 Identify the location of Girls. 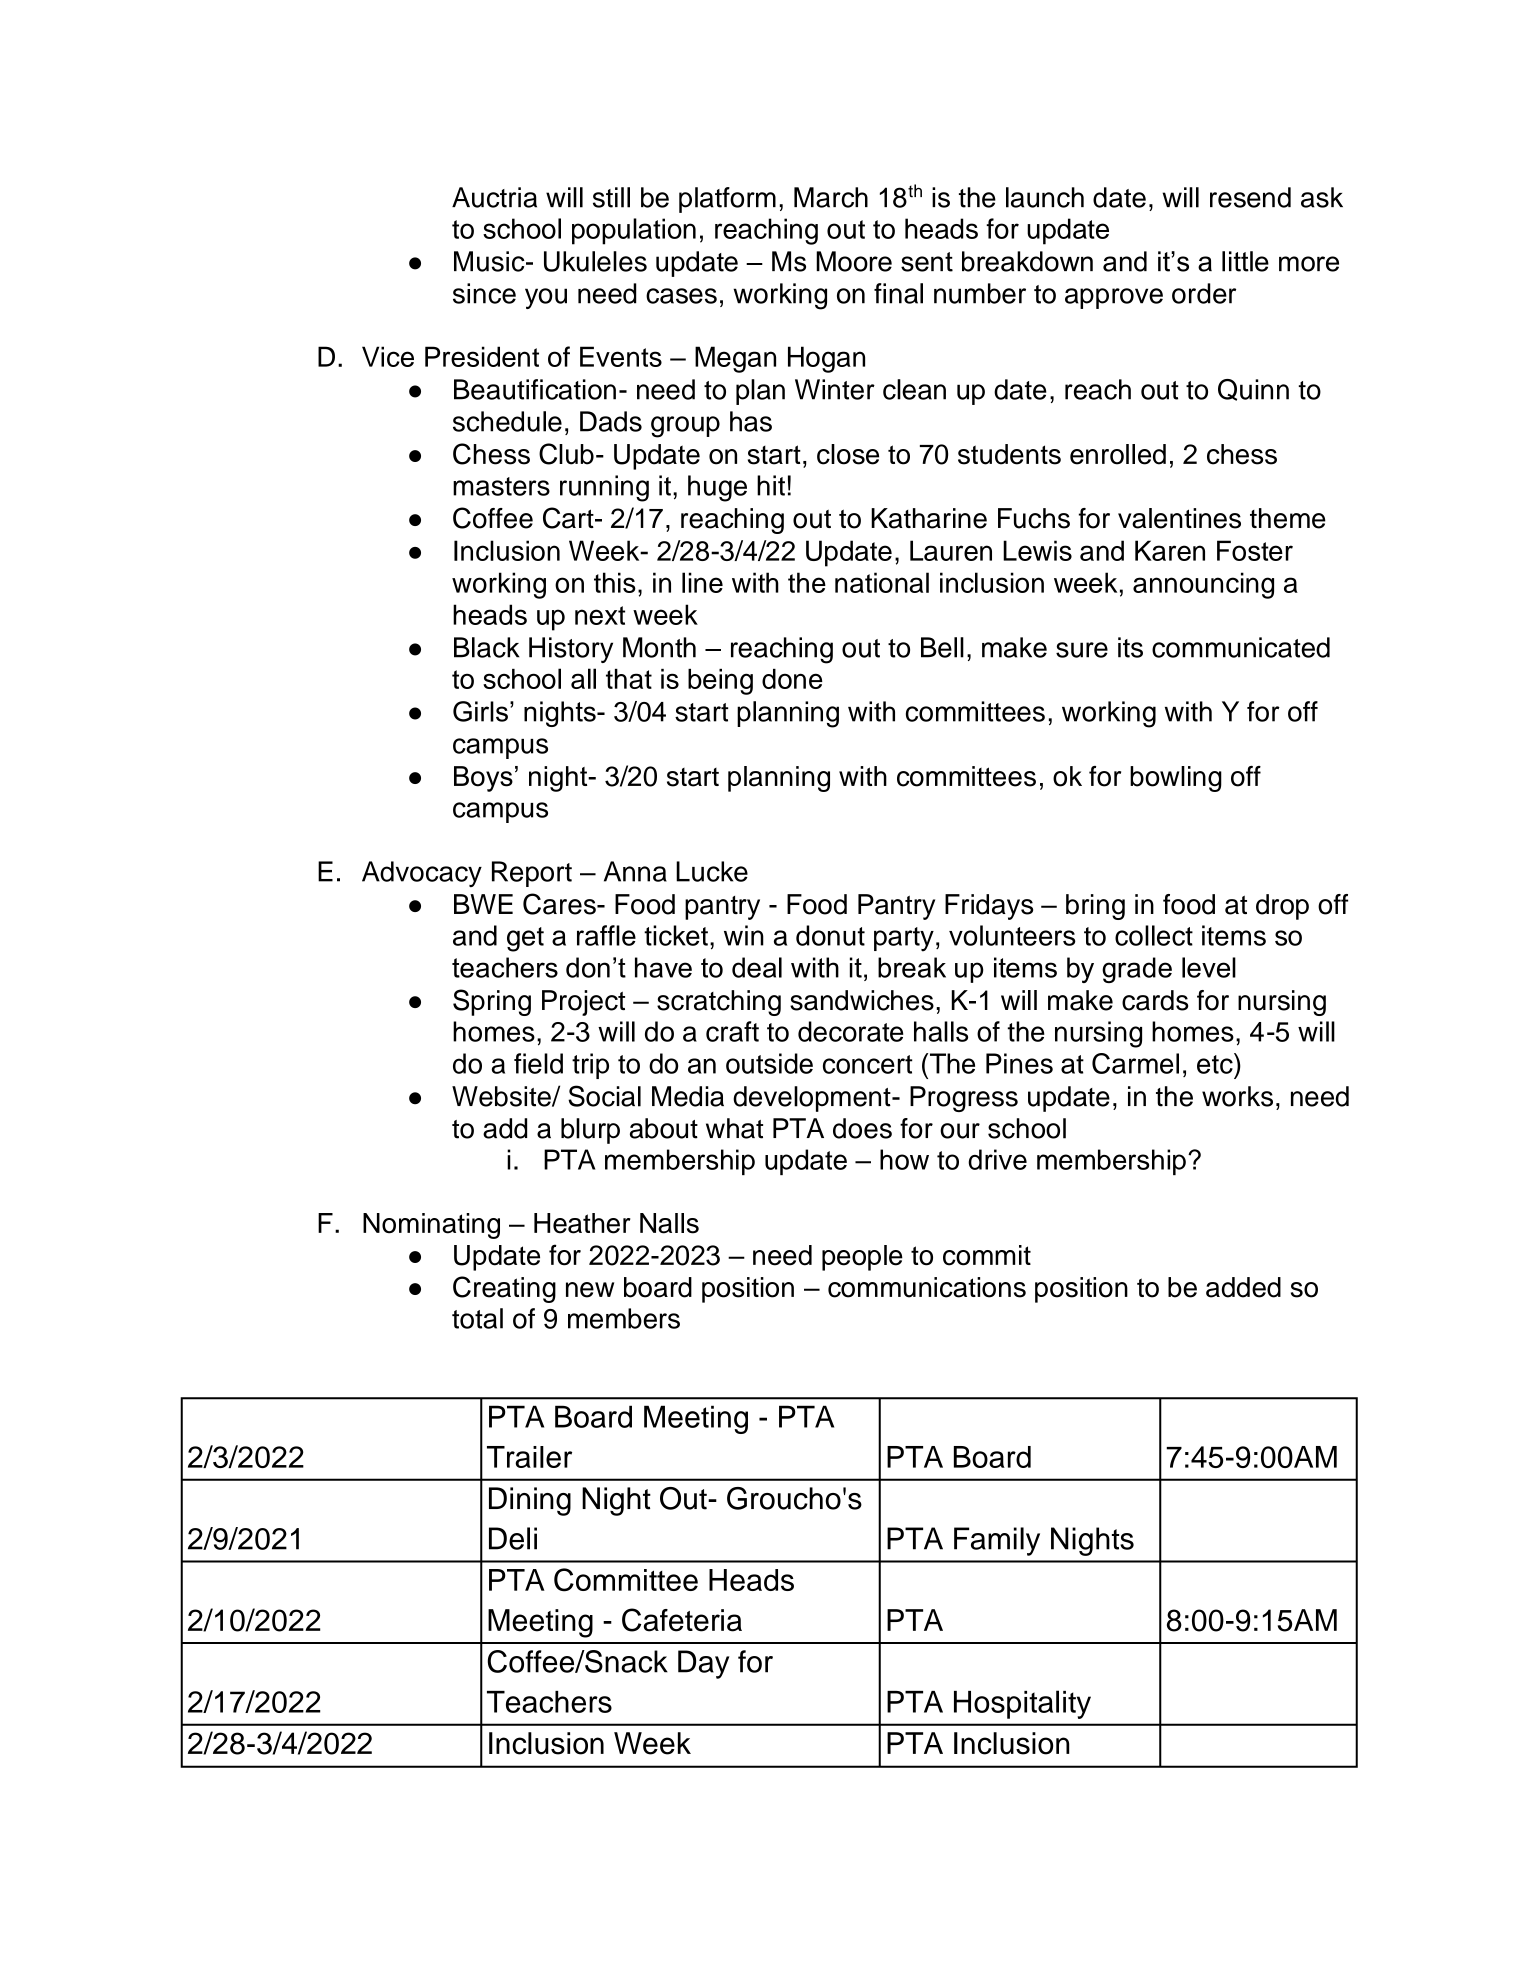
(480, 711).
